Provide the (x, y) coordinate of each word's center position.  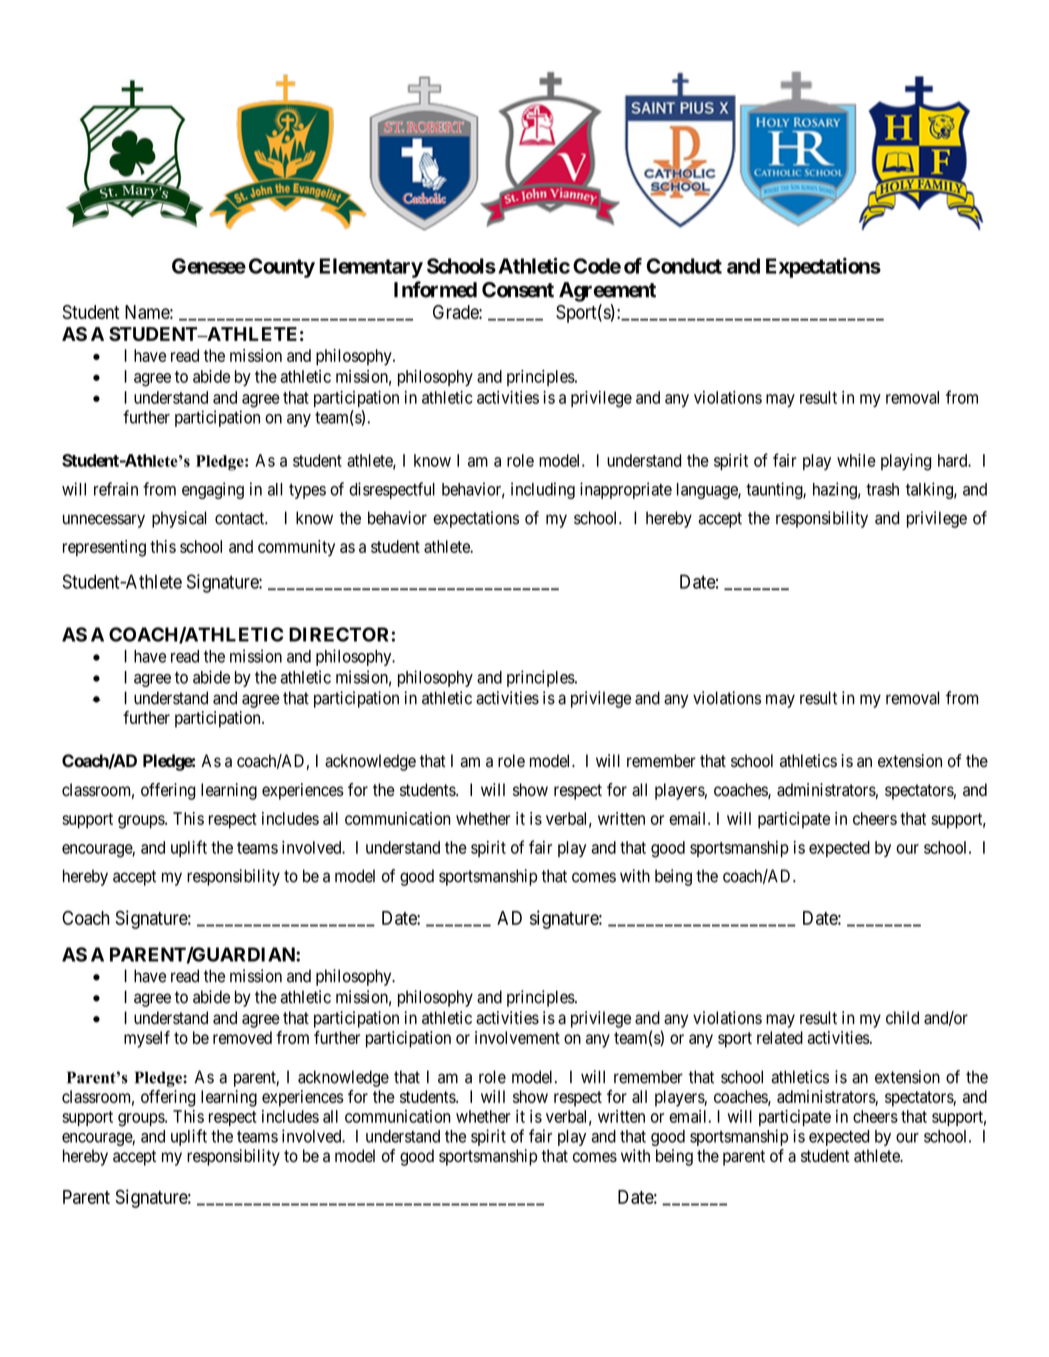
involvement (517, 1037)
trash (882, 489)
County (282, 268)
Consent (518, 290)
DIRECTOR (338, 634)
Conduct (684, 266)
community (296, 548)
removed (242, 1037)
